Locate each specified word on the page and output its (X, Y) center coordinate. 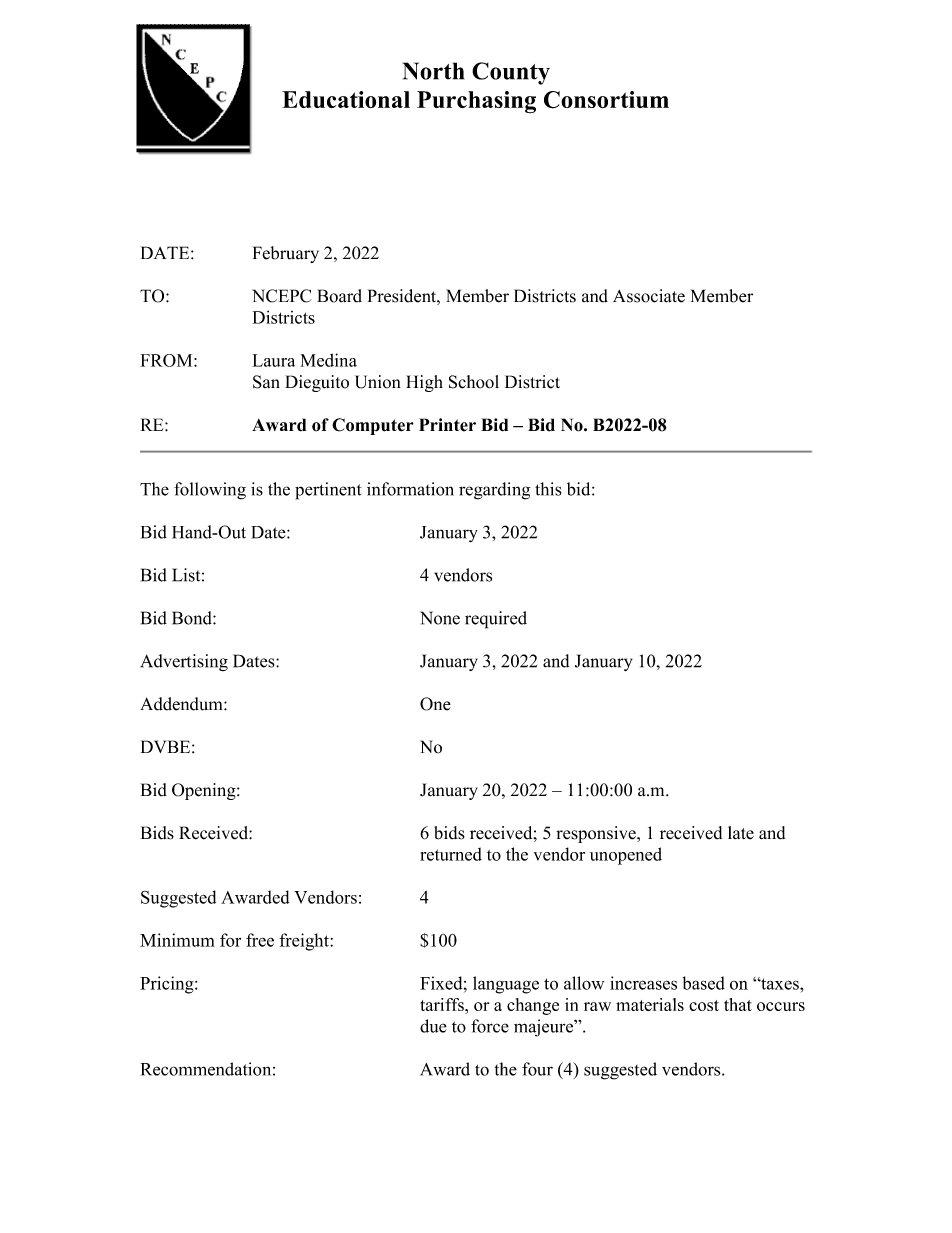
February (286, 254)
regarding (494, 491)
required (496, 620)
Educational (346, 99)
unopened (626, 856)
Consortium (606, 100)
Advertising (184, 662)
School (474, 382)
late (741, 833)
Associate (649, 296)
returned (451, 854)
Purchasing (476, 102)
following (210, 491)
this (548, 489)
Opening (205, 791)
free (260, 940)
